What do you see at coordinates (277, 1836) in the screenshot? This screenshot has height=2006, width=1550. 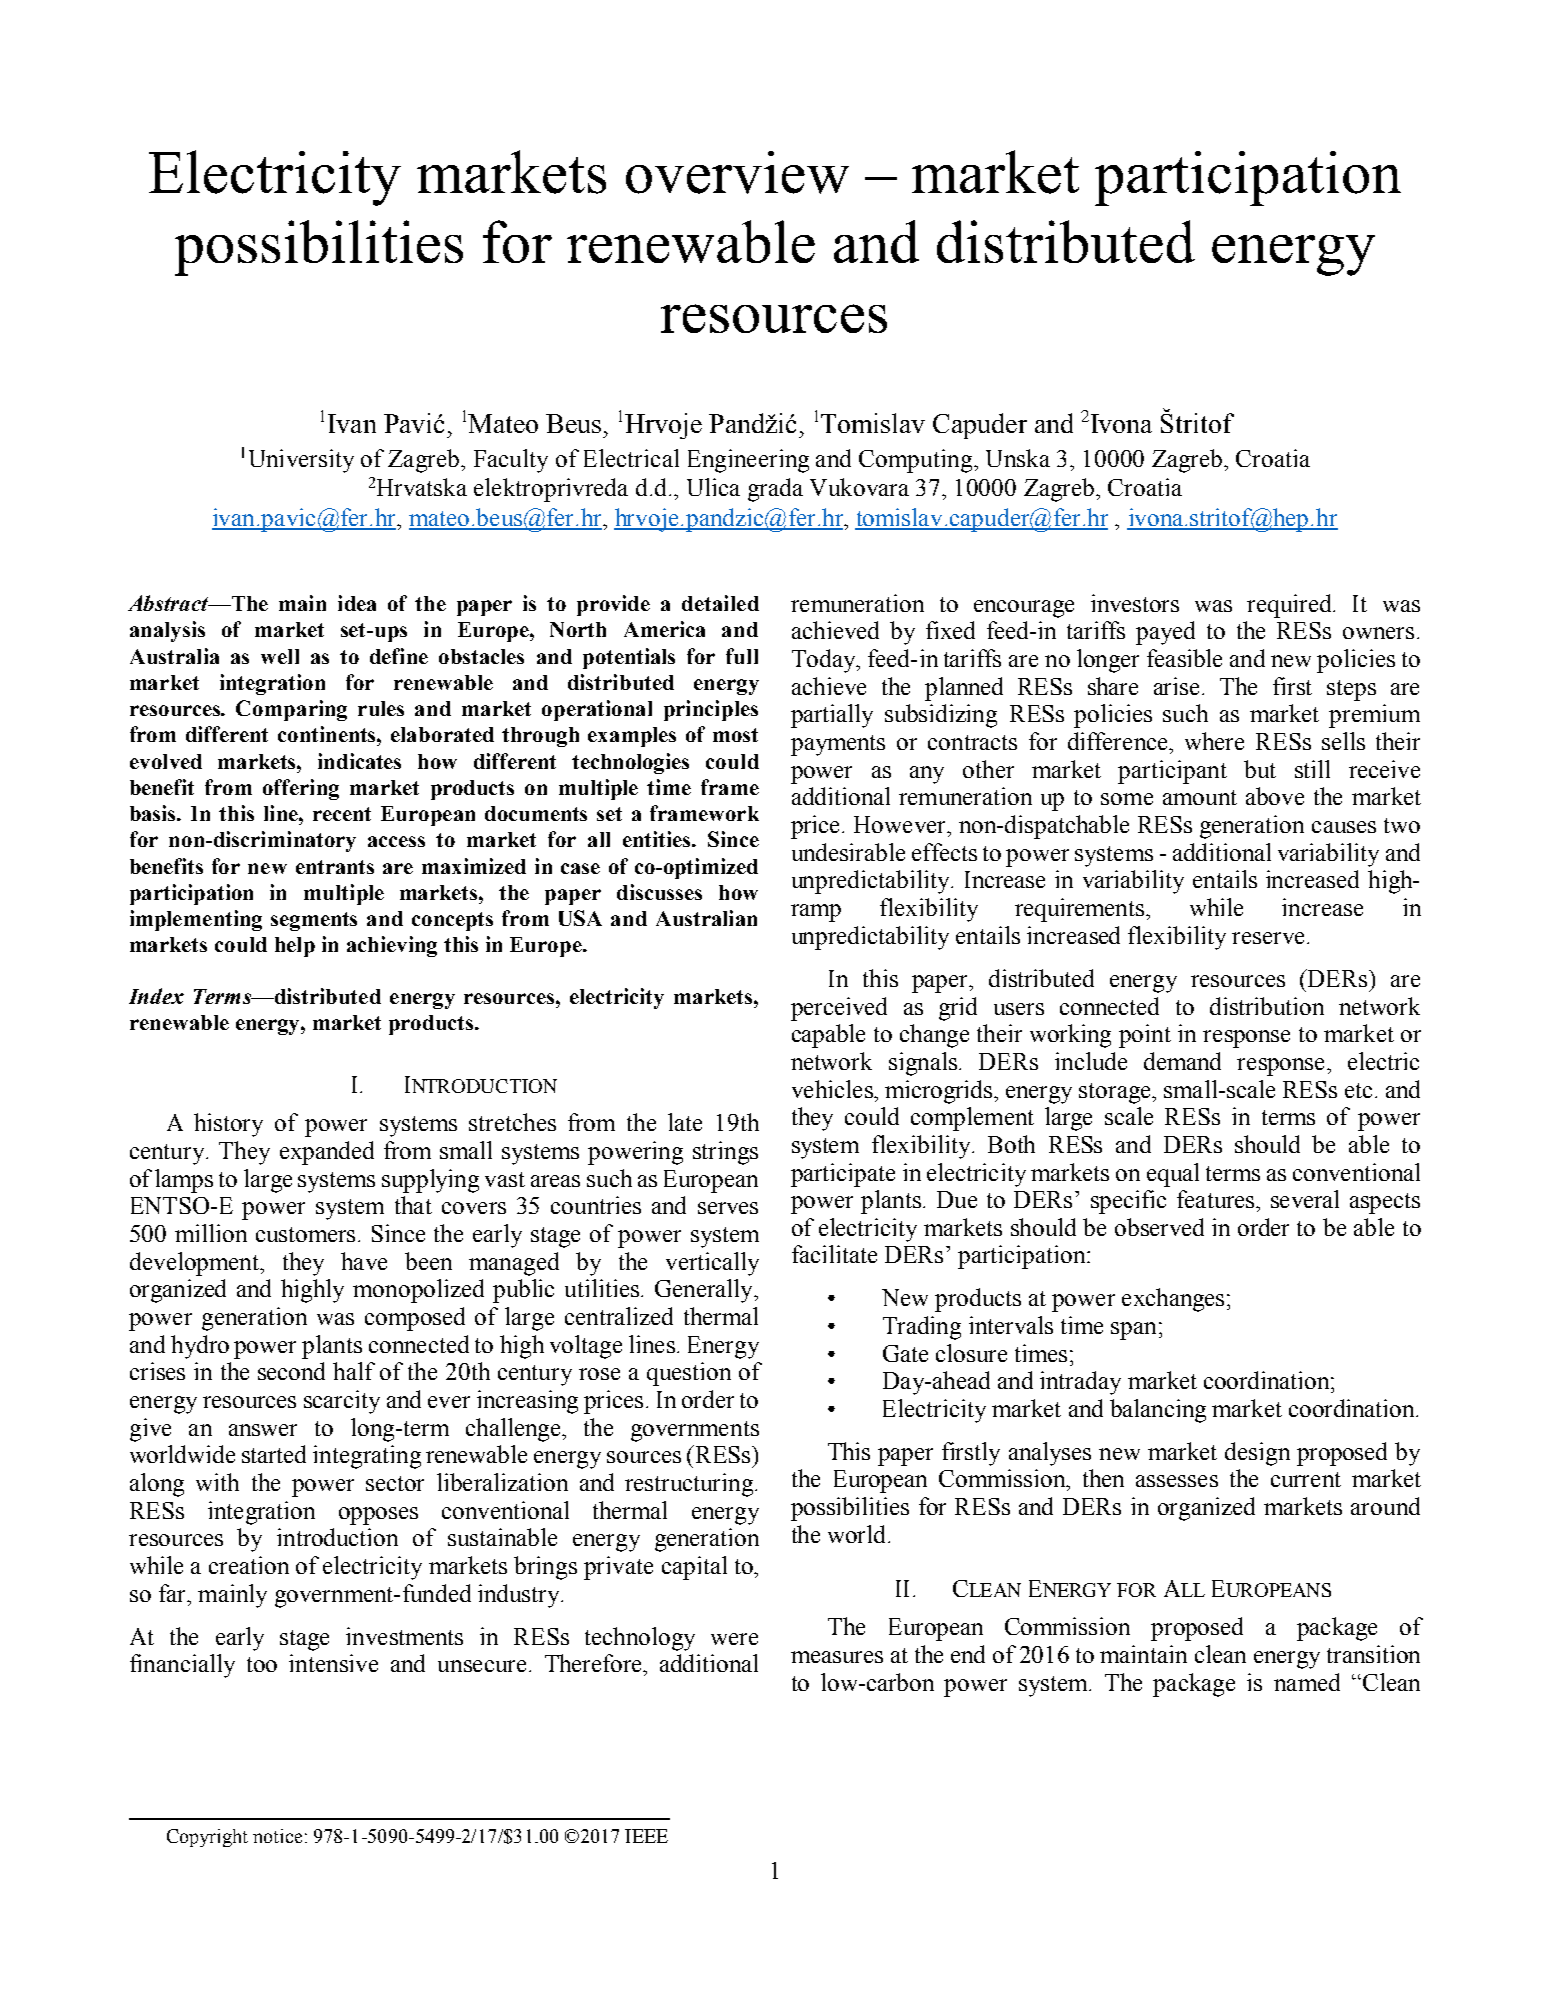 I see `notice` at bounding box center [277, 1836].
